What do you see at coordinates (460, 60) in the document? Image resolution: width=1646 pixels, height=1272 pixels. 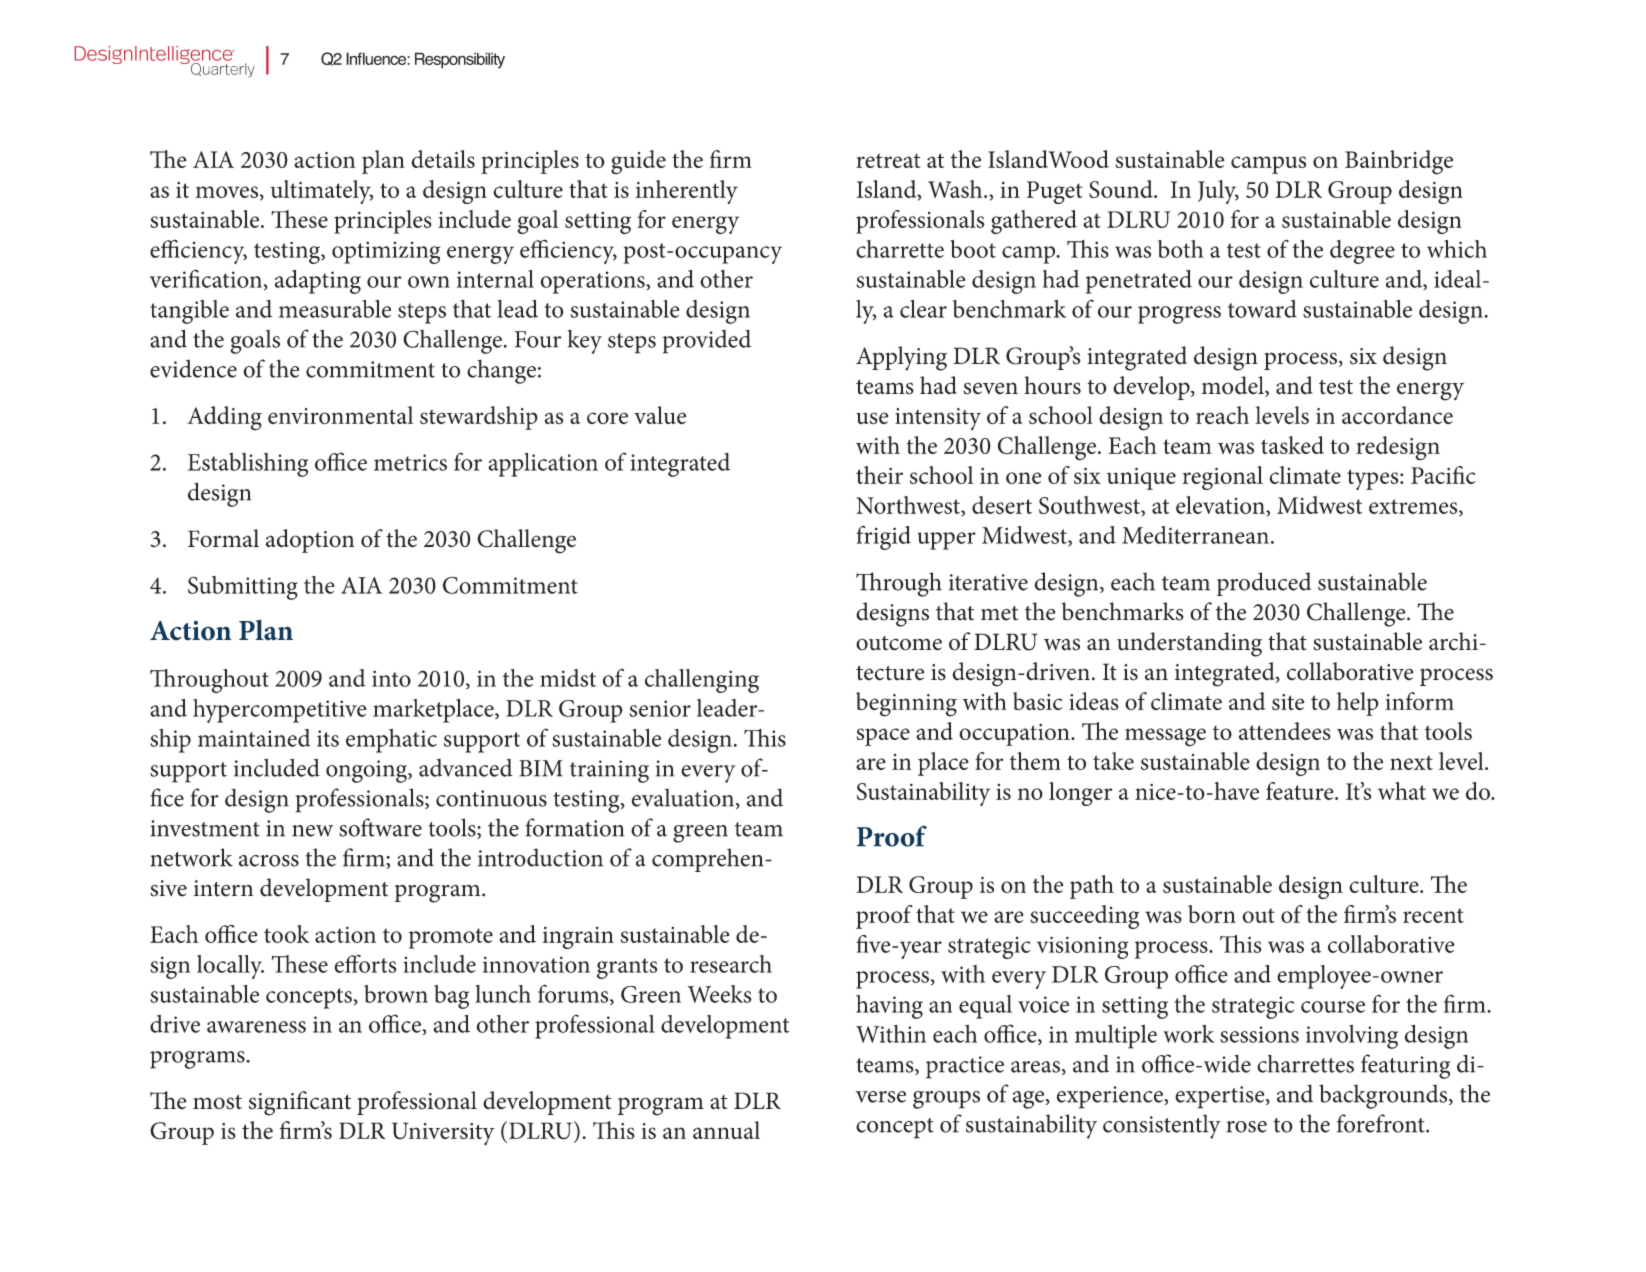 I see `Responsibility` at bounding box center [460, 60].
